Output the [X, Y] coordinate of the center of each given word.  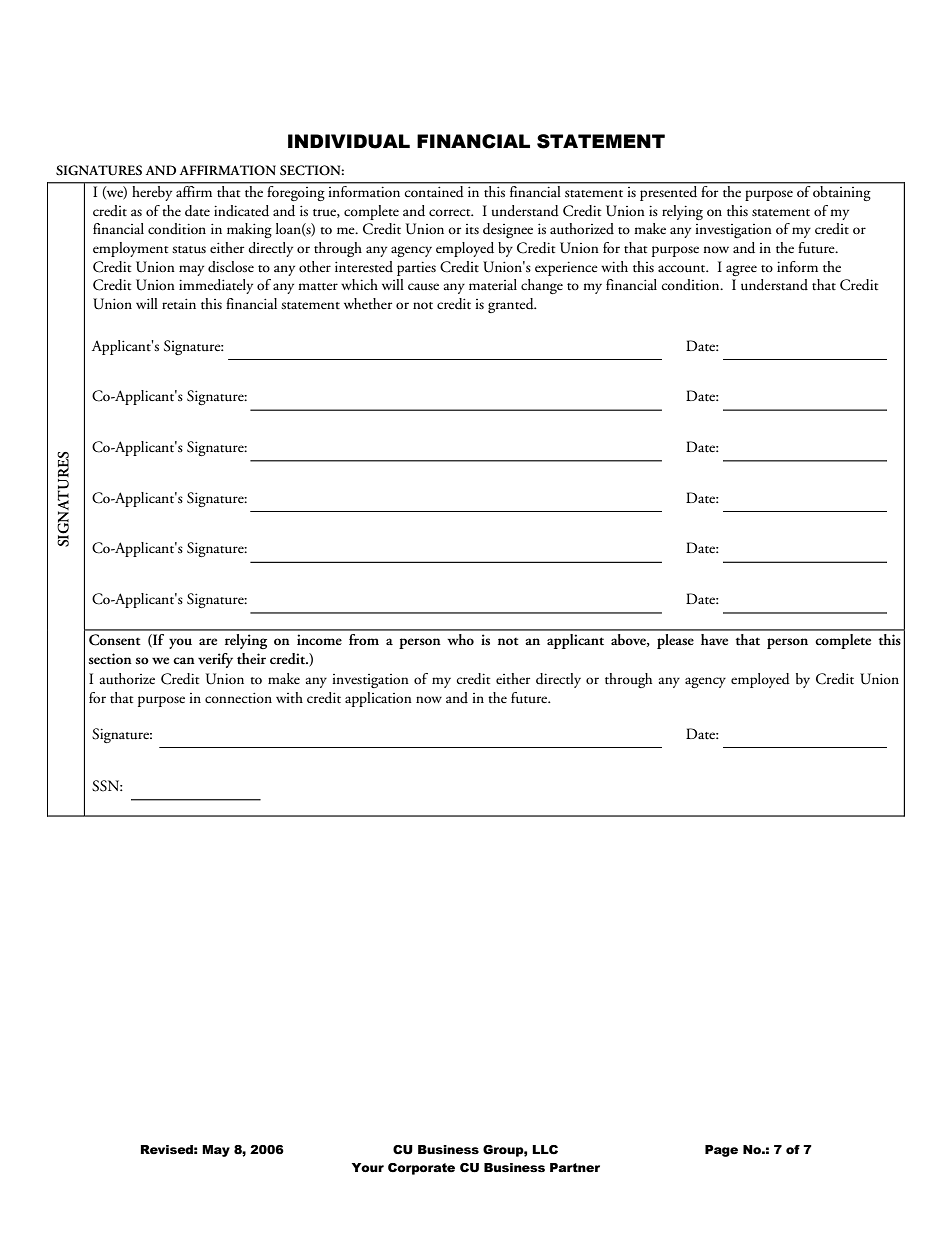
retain [179, 304]
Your [368, 1167]
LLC [545, 1149]
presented [669, 192]
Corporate [421, 1169]
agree [741, 270]
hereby [152, 192]
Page [721, 1151]
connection [238, 698]
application [378, 699]
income [319, 639]
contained [434, 190]
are [208, 641]
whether [368, 303]
